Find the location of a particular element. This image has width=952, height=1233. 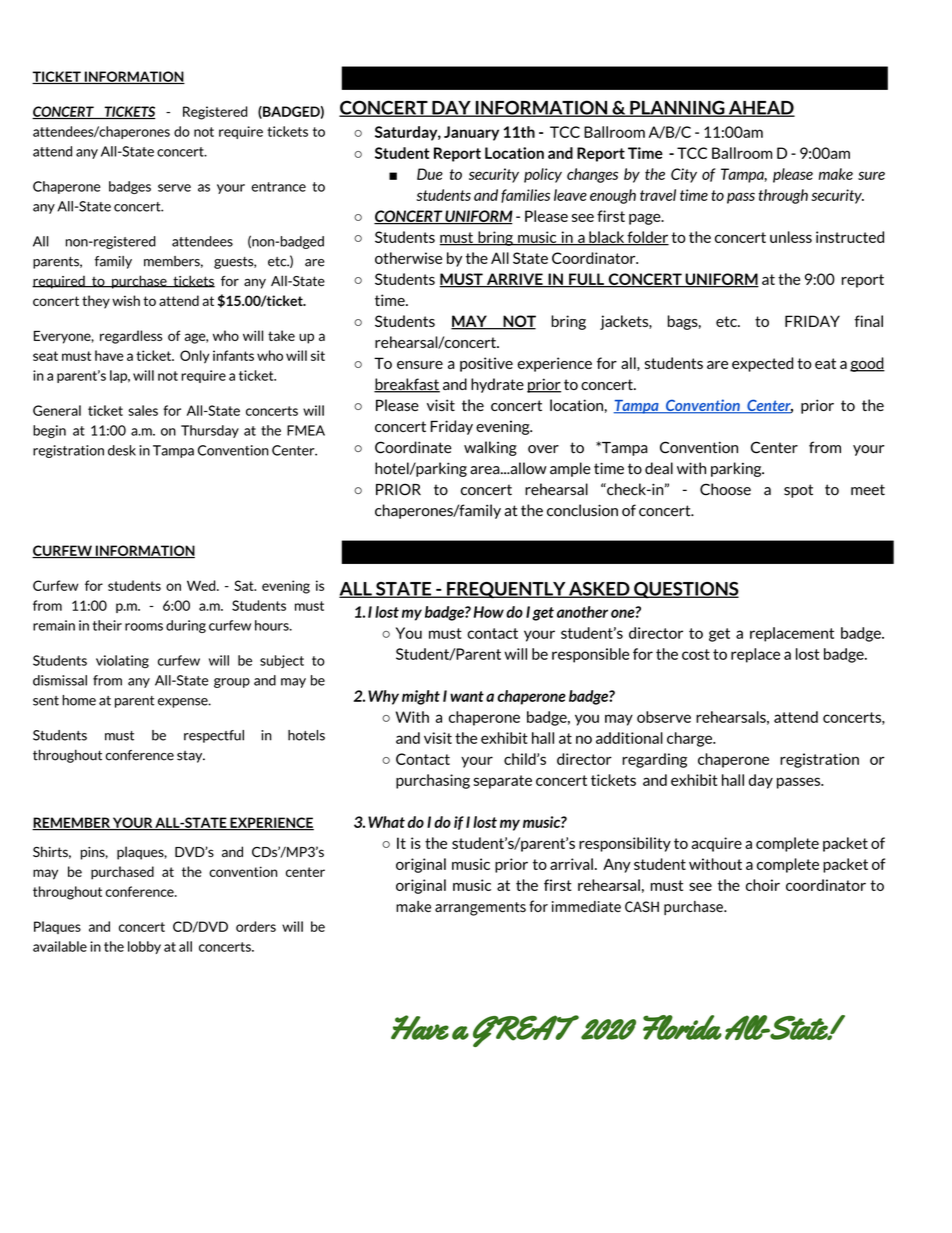

January is located at coordinates (471, 133).
